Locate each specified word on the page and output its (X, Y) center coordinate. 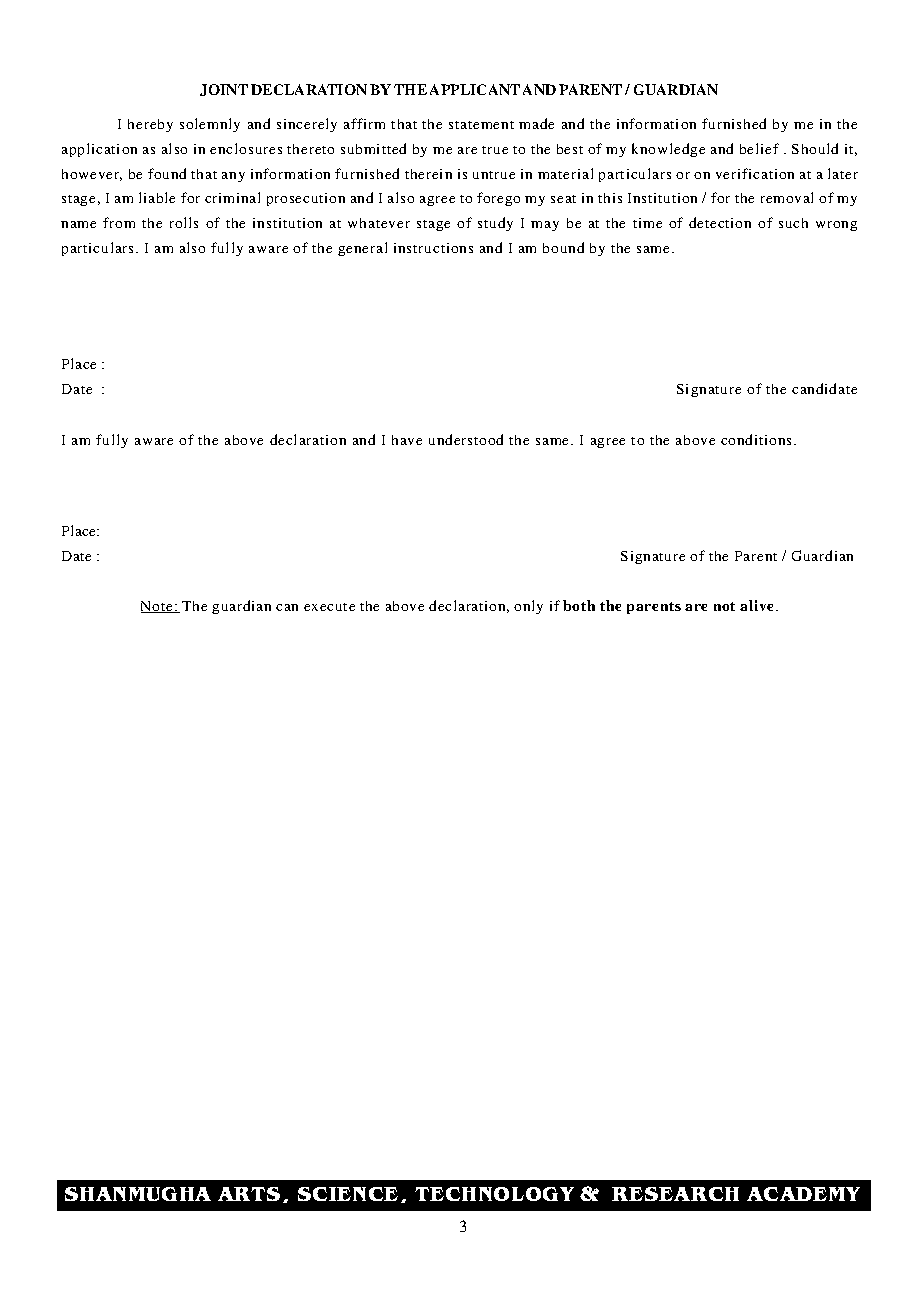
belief (759, 148)
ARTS (249, 1194)
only (528, 607)
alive (758, 605)
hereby (150, 125)
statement (481, 125)
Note (158, 607)
